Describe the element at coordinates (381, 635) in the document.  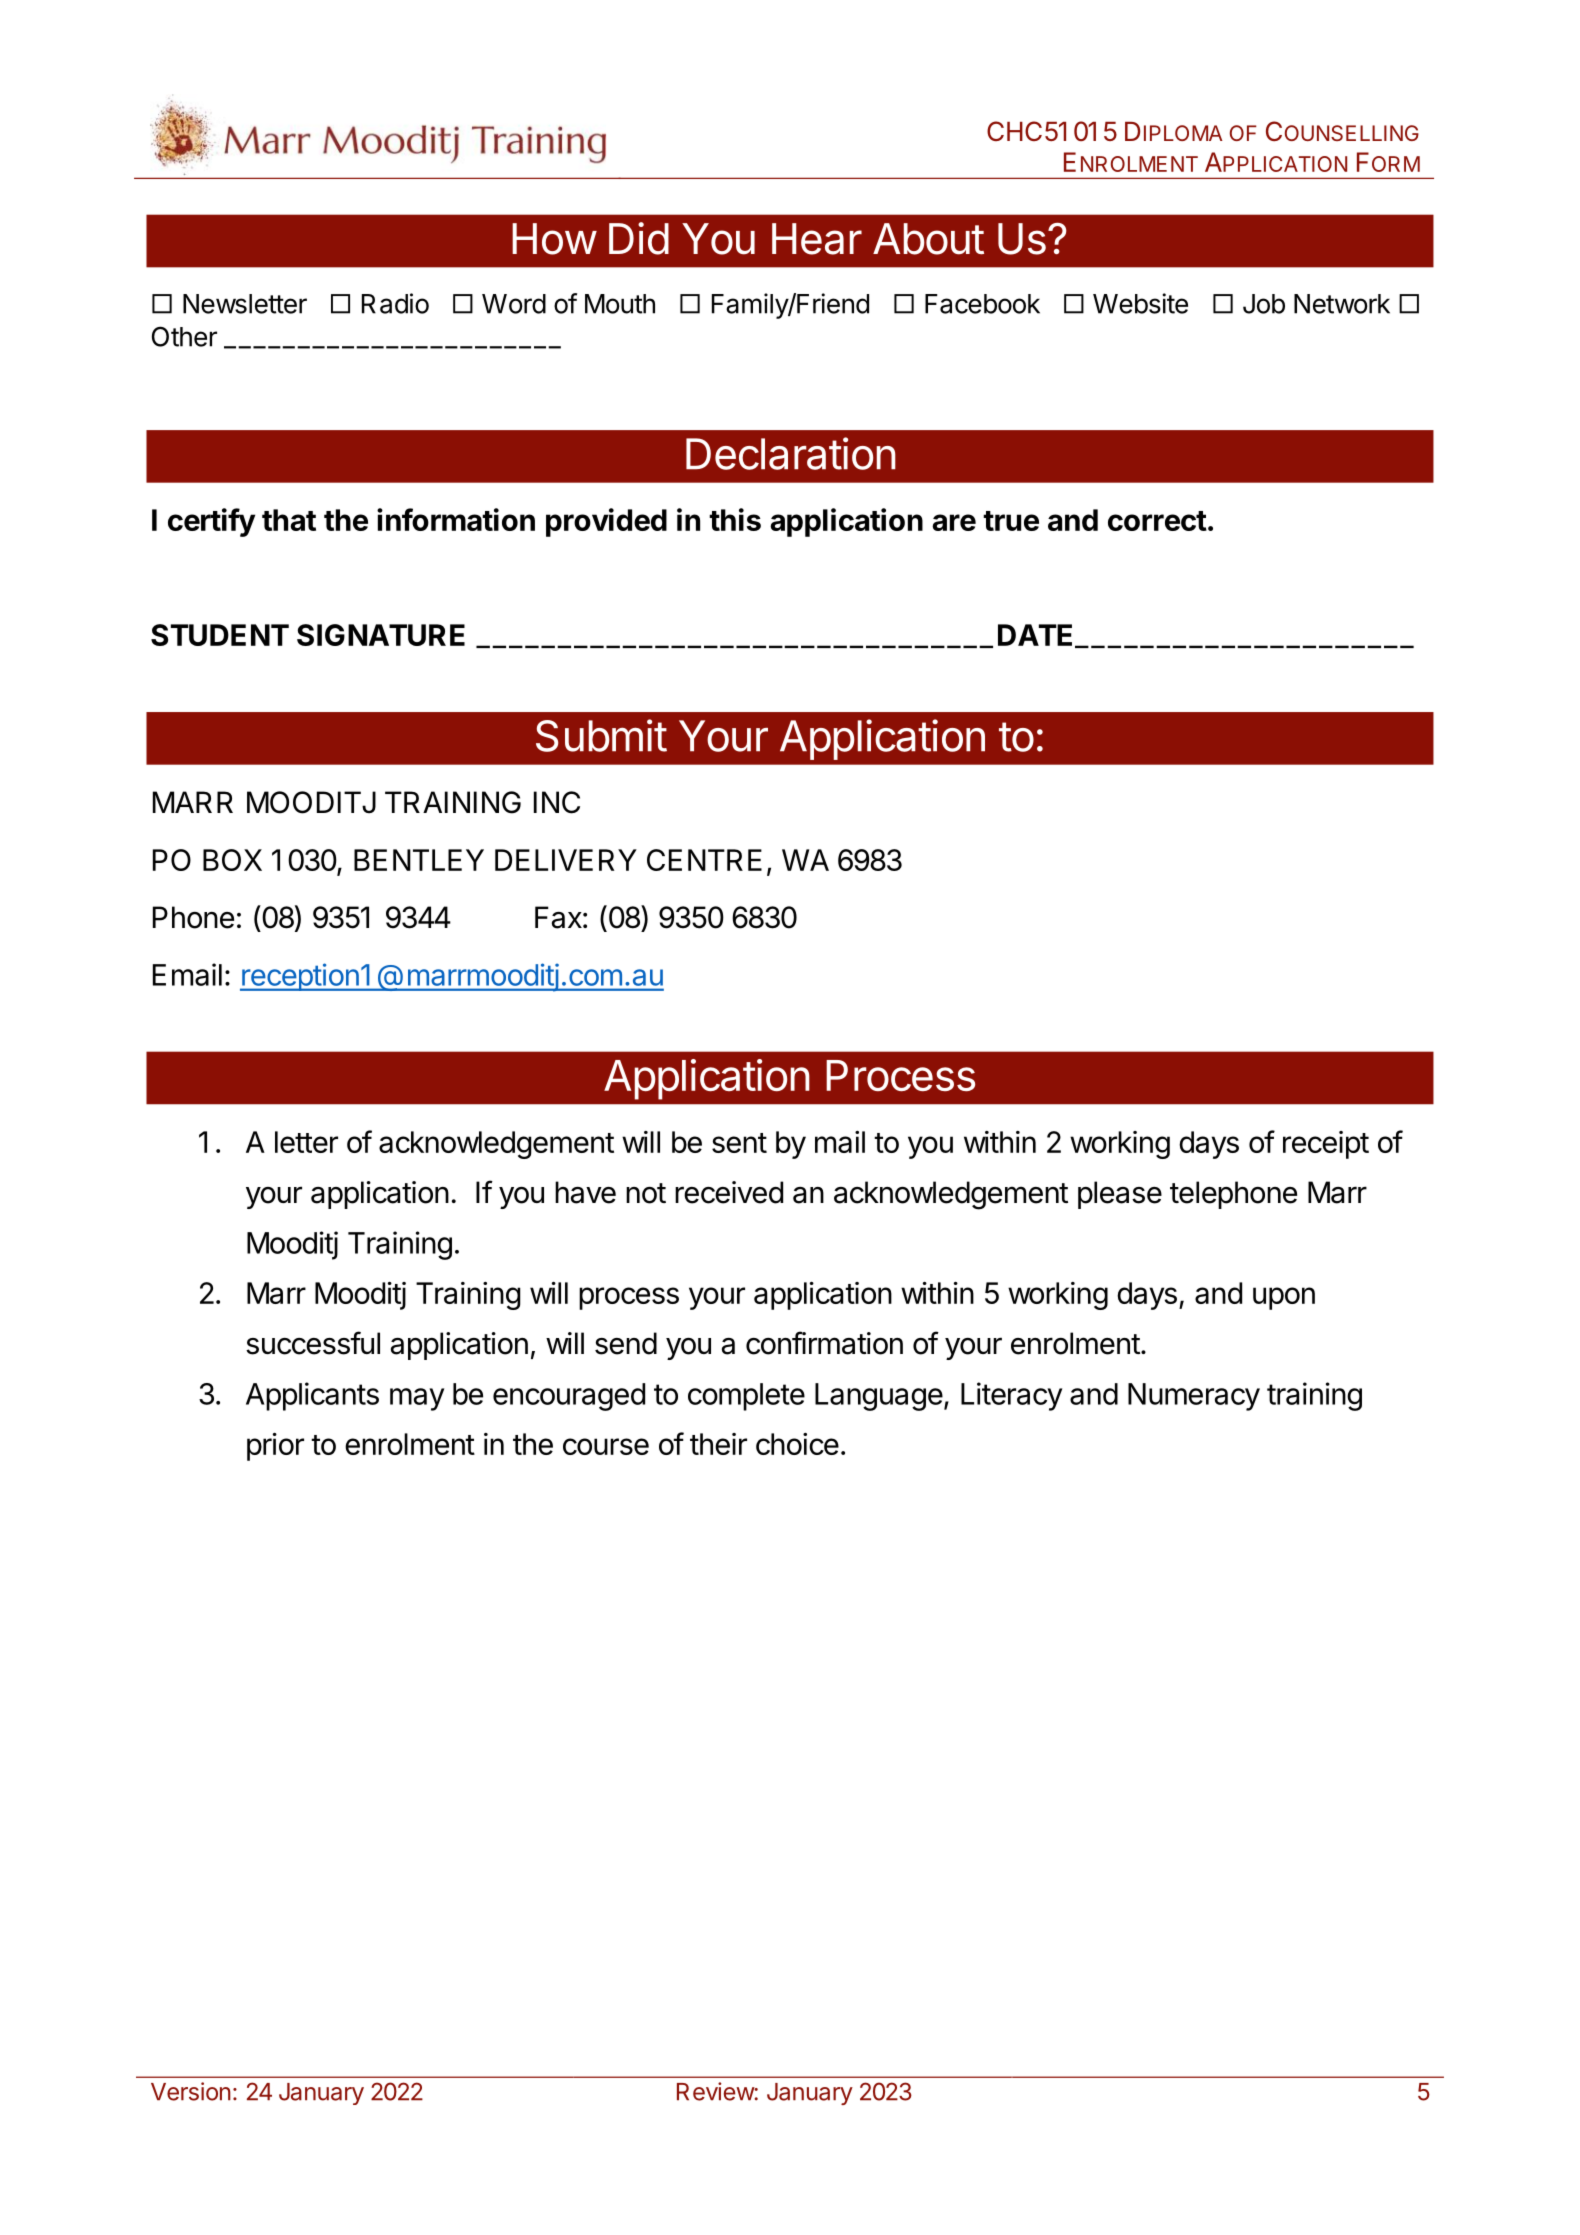
I see `SIGNATURE` at that location.
